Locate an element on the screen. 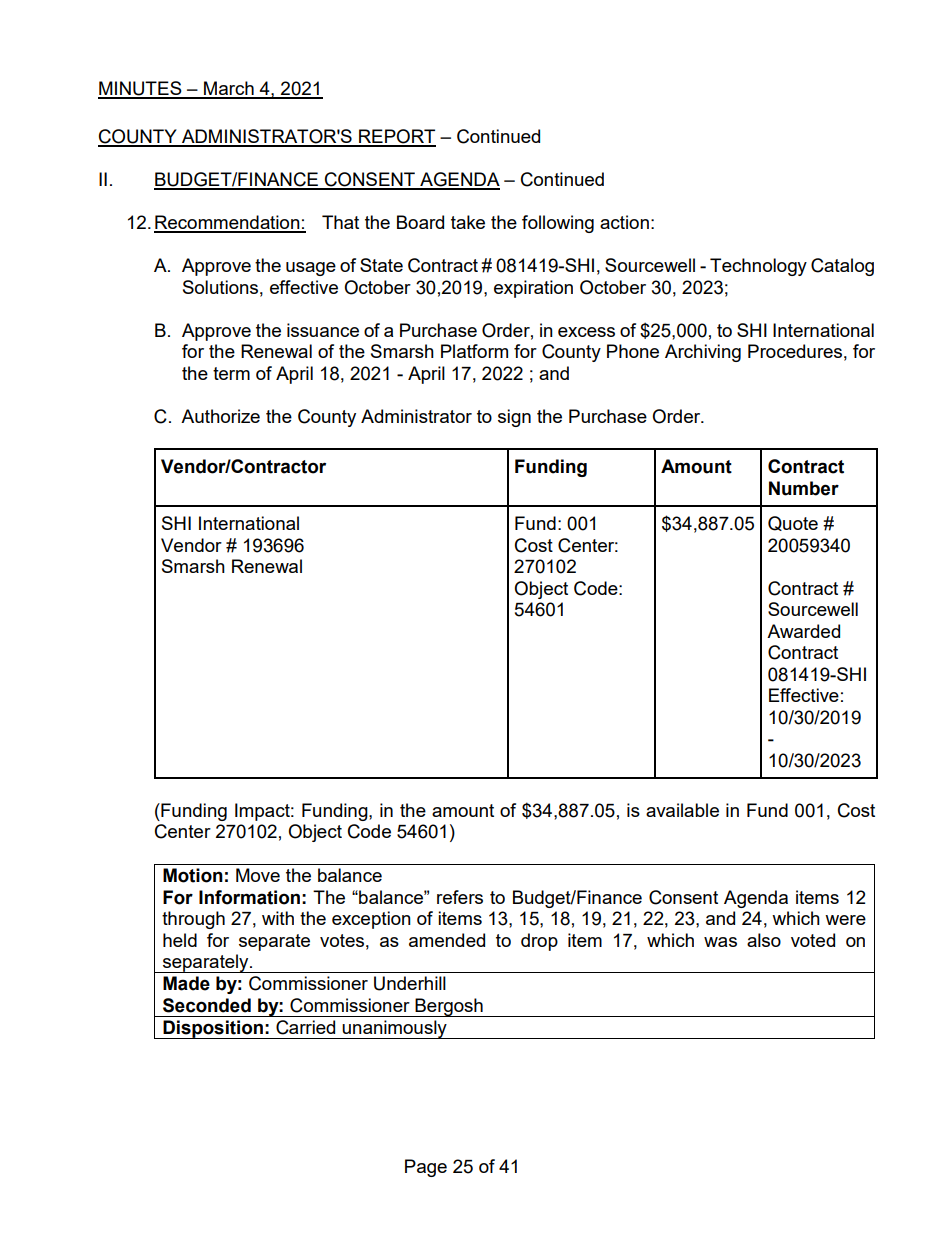 This screenshot has height=1233, width=952. March is located at coordinates (229, 89).
